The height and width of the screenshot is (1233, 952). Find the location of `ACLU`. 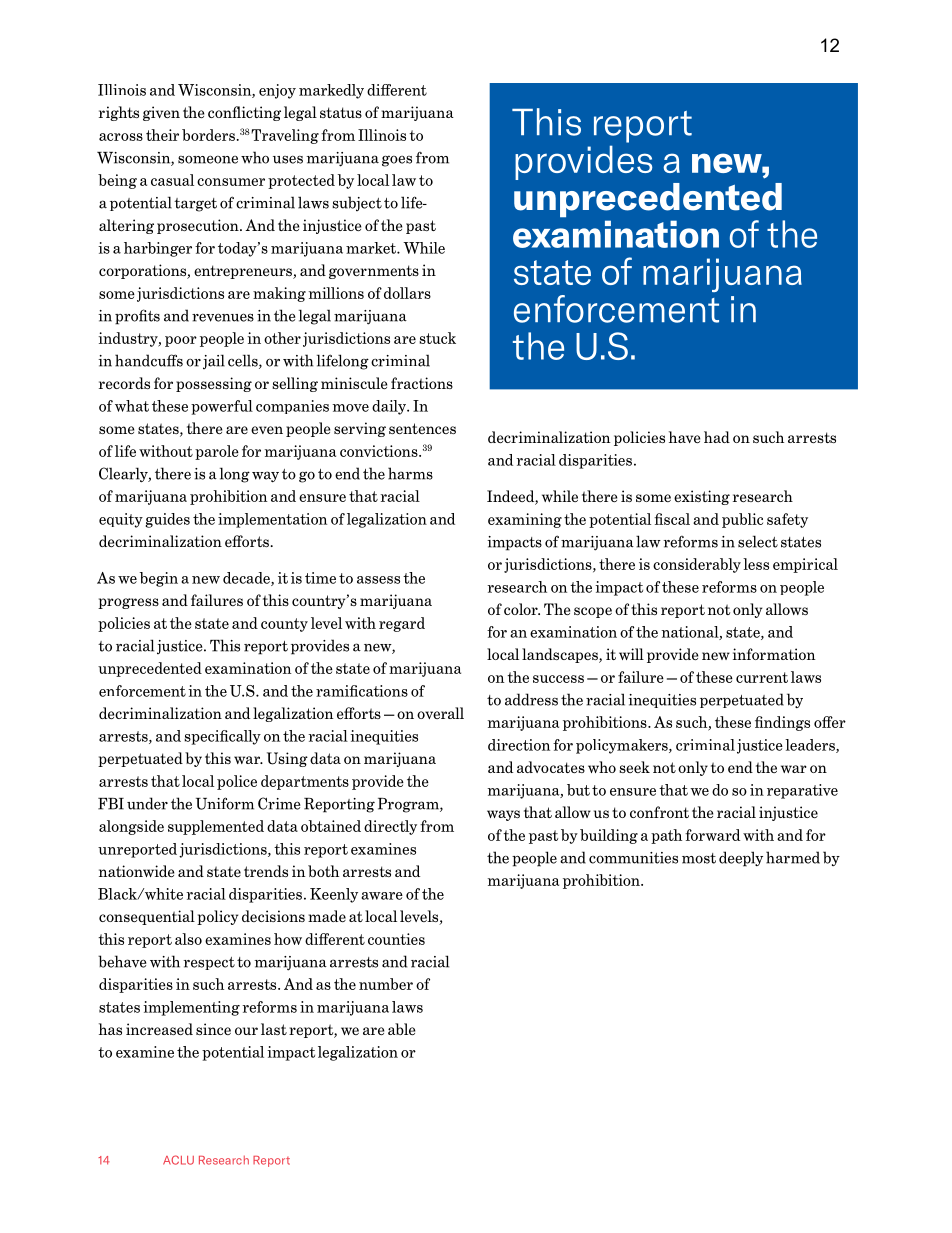

ACLU is located at coordinates (178, 1160).
